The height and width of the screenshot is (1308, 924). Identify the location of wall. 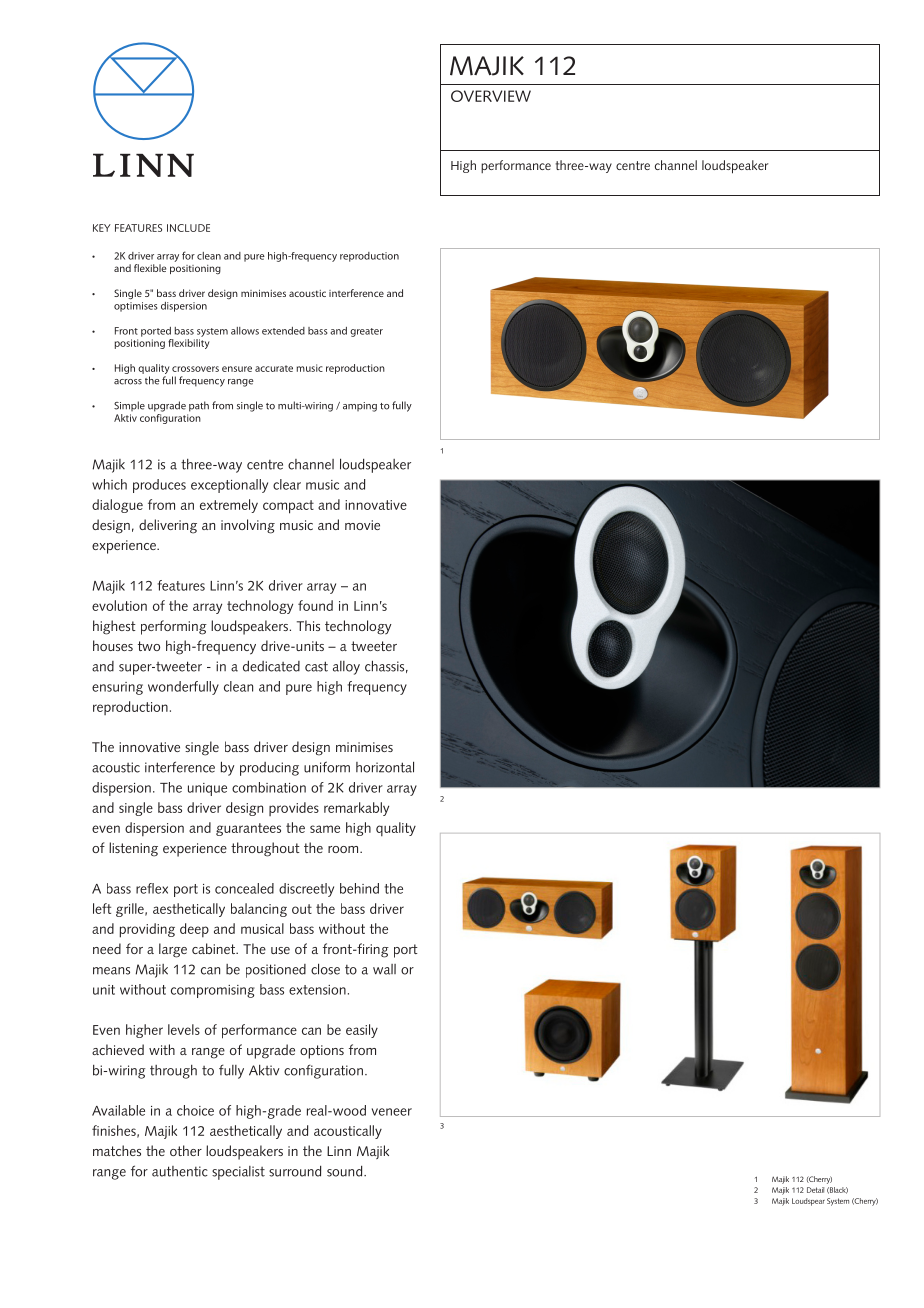
(384, 969).
